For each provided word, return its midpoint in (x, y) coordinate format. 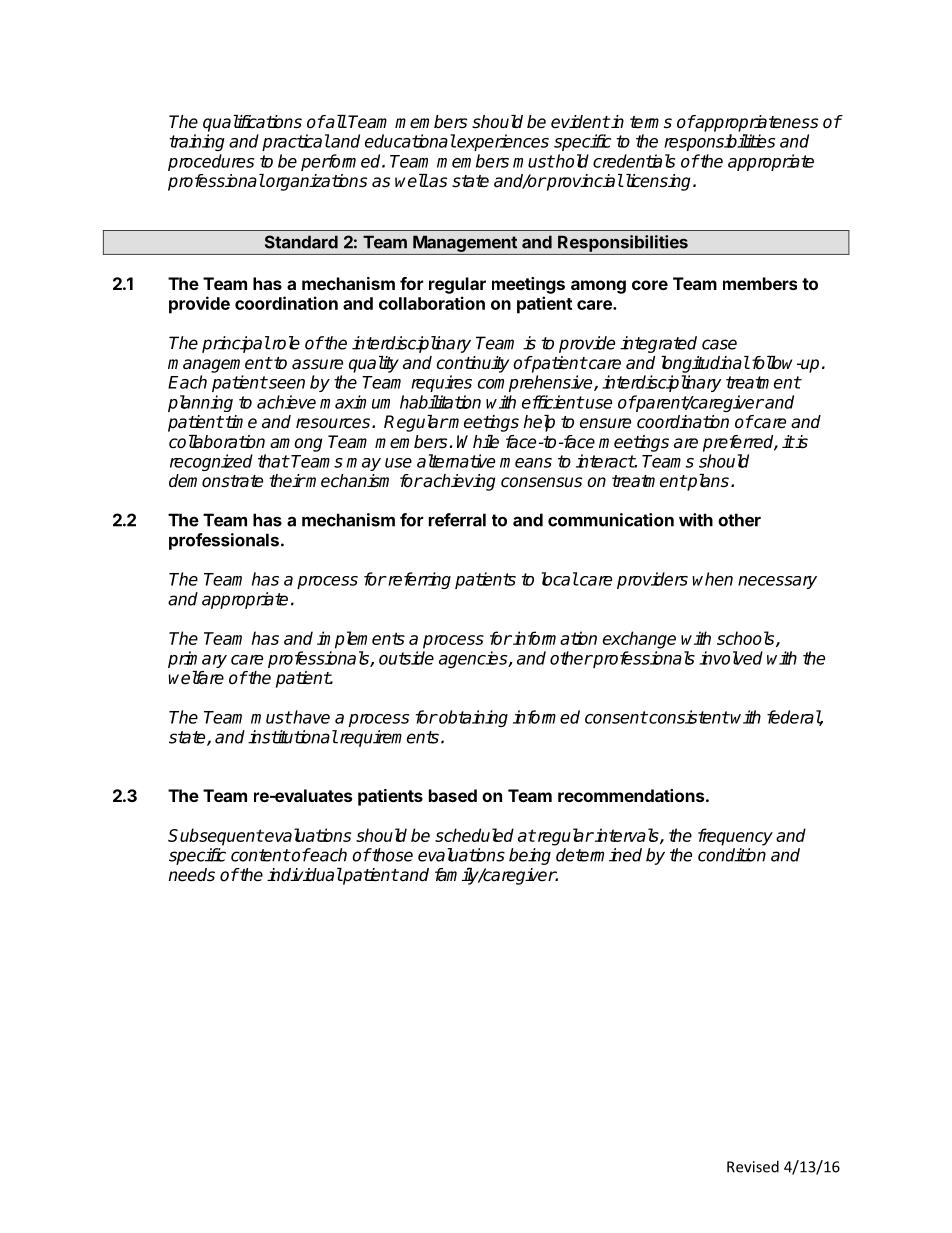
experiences (502, 142)
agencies (474, 659)
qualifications (252, 123)
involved (731, 658)
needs (191, 875)
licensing (658, 182)
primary (197, 659)
